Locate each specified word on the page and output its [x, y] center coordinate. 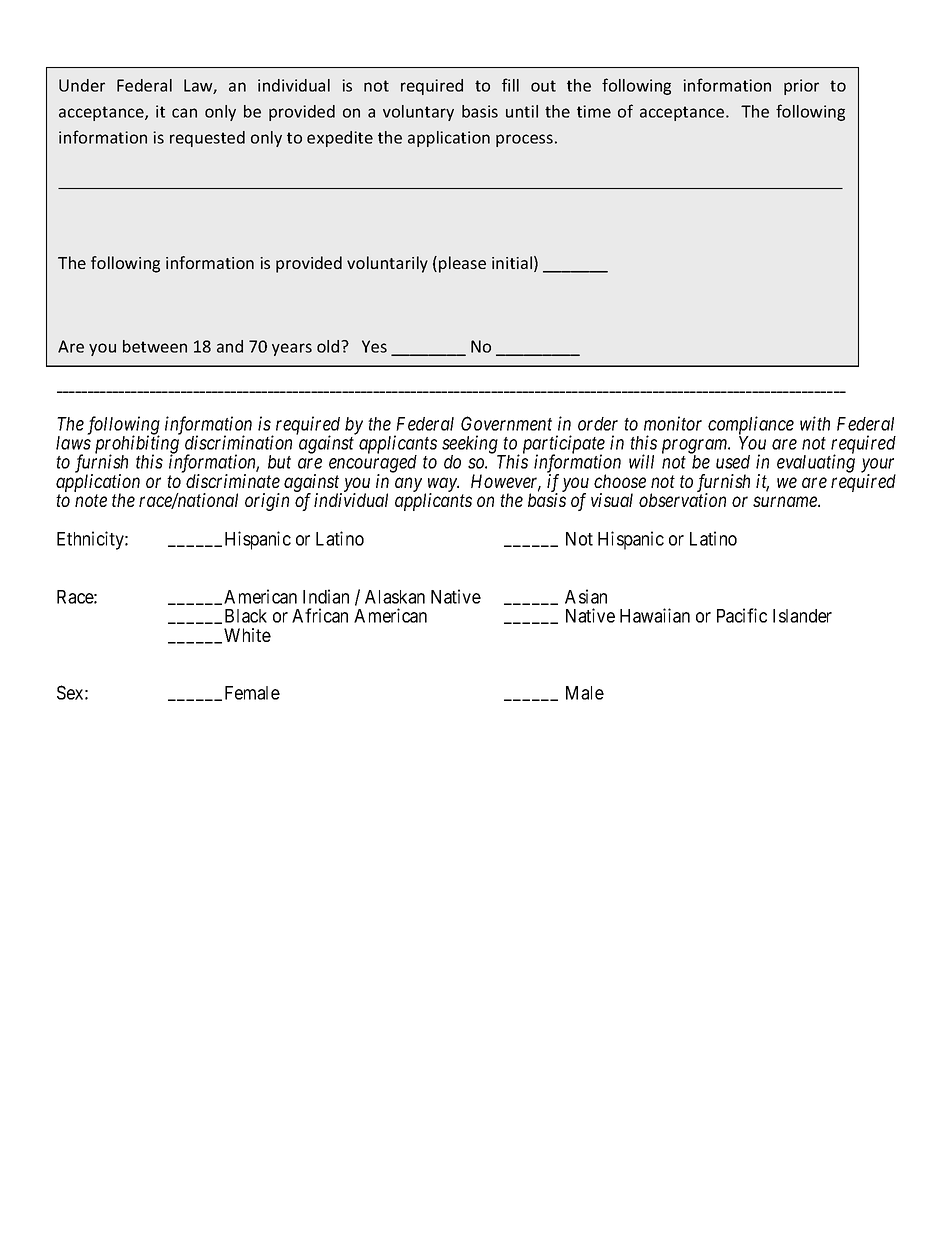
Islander [802, 616]
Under [82, 85]
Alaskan [395, 597]
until [522, 111]
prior [801, 87]
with [815, 423]
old [329, 346]
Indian [326, 596]
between [155, 346]
